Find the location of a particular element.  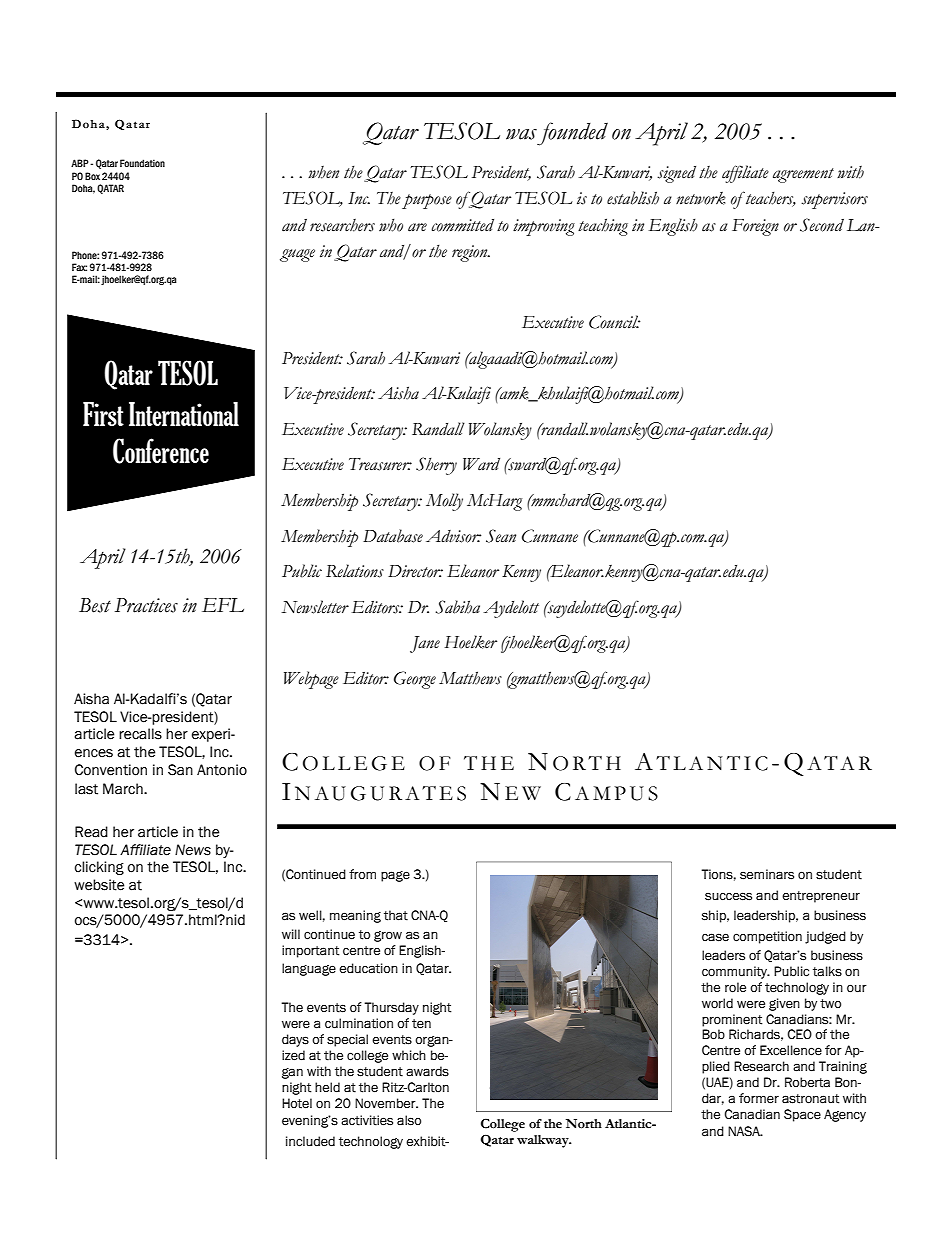

former is located at coordinates (759, 1098).
